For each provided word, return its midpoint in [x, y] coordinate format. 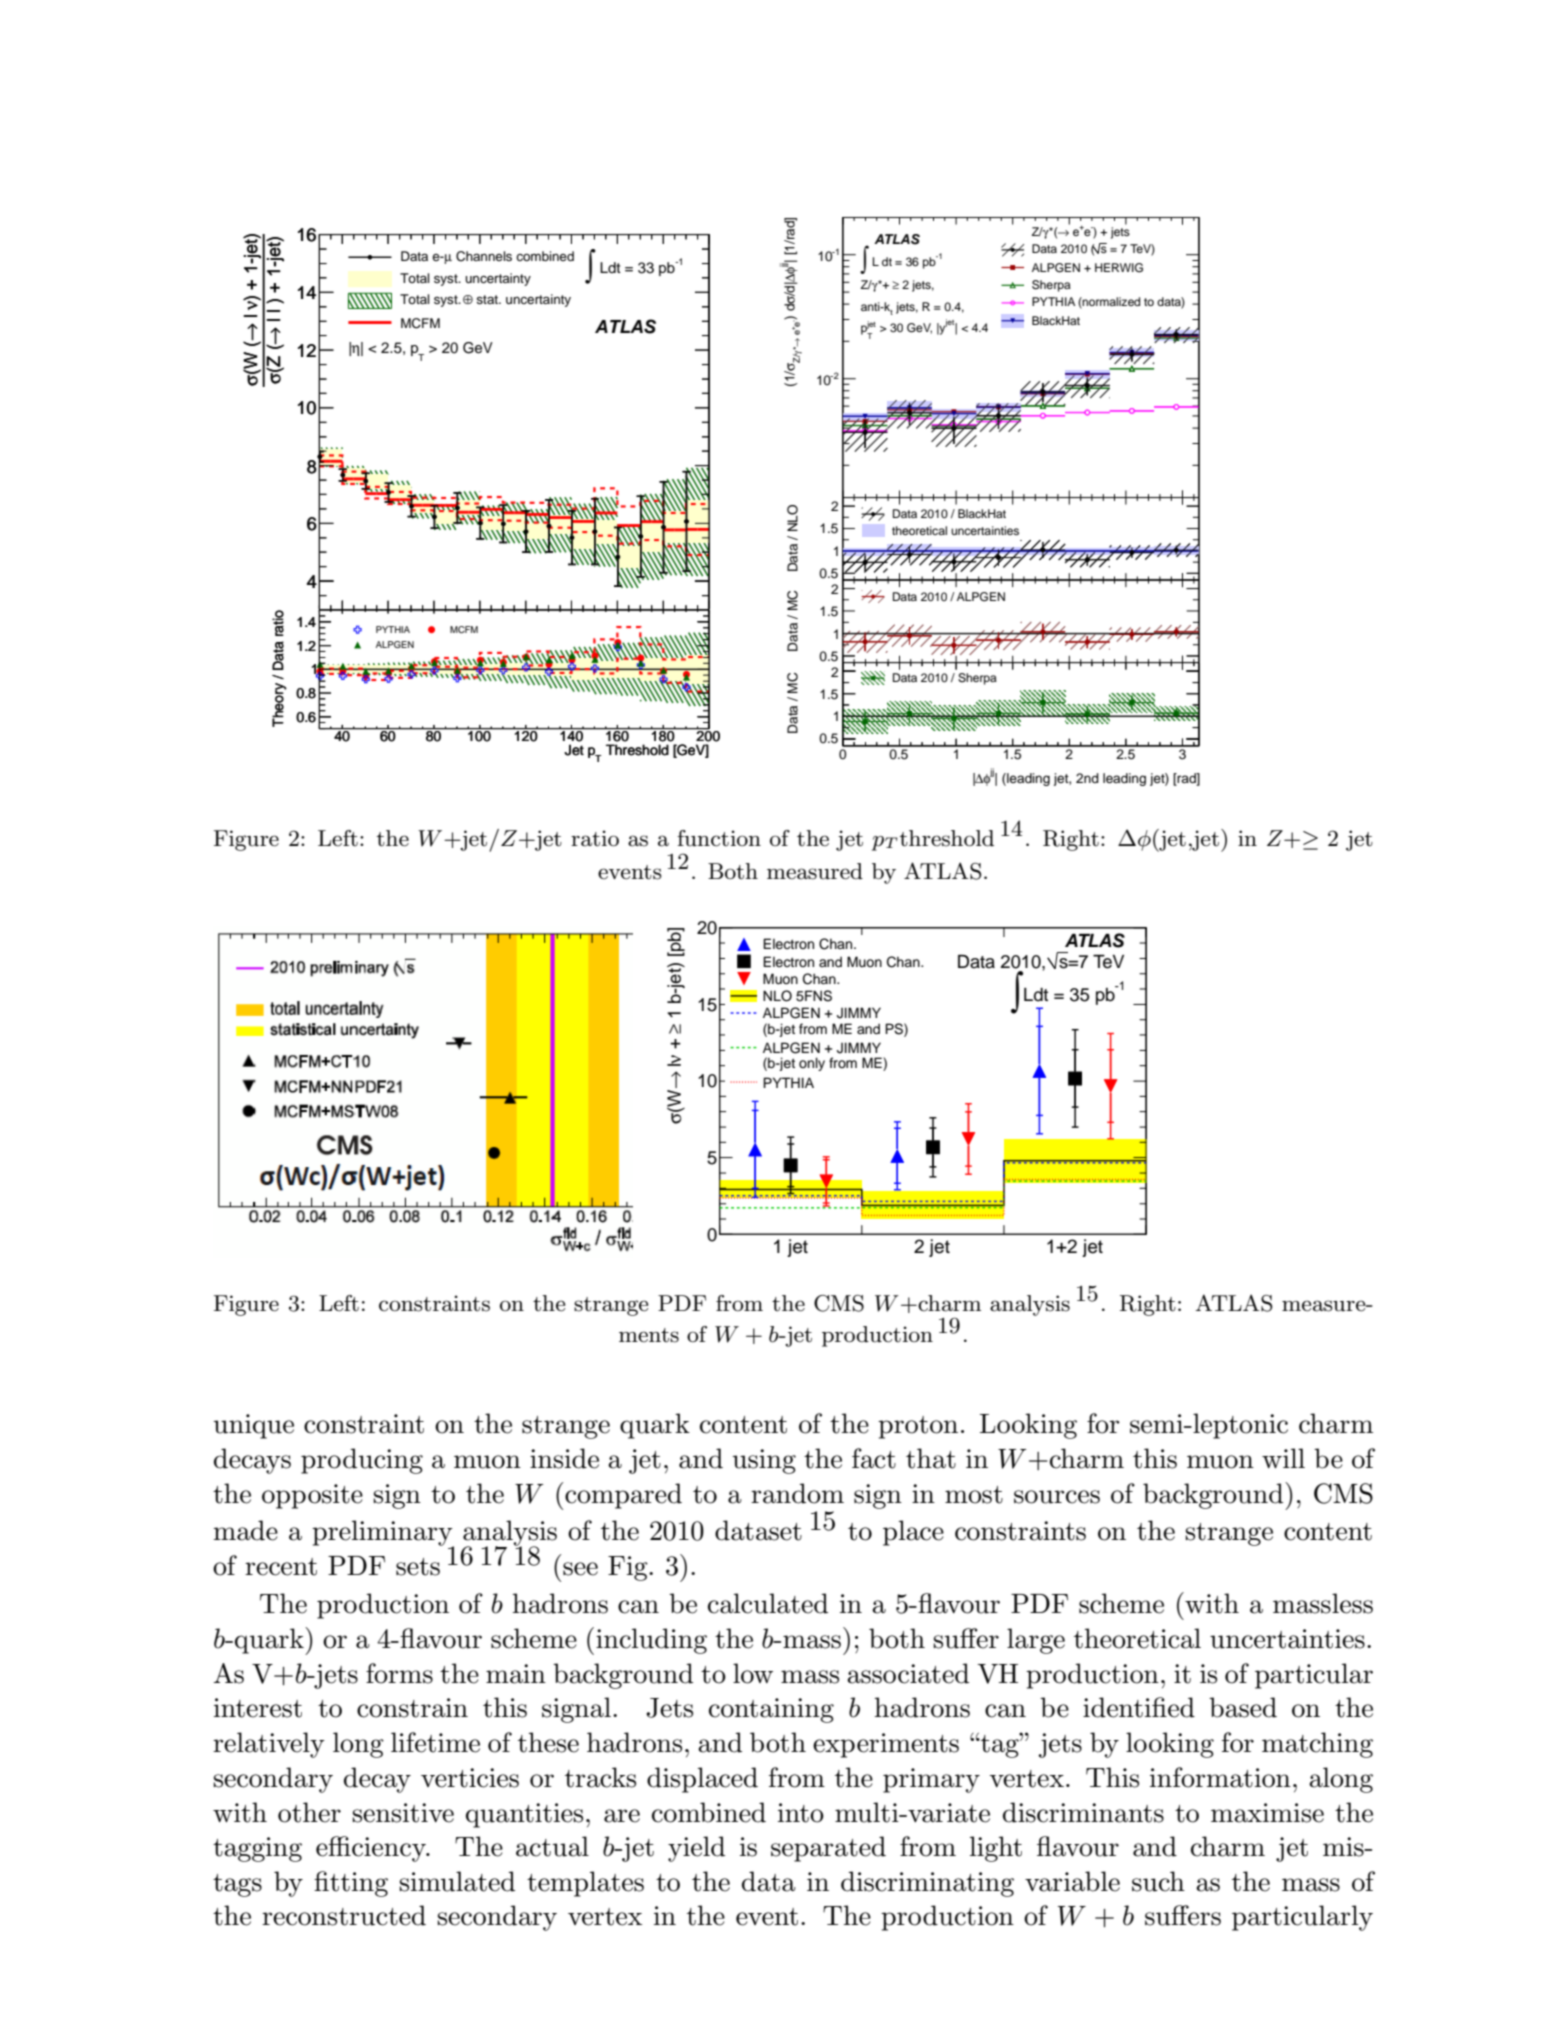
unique [254, 1426]
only [812, 1064]
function [719, 838]
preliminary [383, 1534]
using [764, 1461]
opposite [312, 1496]
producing [362, 1461]
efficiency [372, 1849]
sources [1057, 1497]
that [931, 1458]
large [1036, 1641]
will [1283, 1458]
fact [874, 1458]
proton [918, 1427]
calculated [768, 1603]
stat [488, 299]
